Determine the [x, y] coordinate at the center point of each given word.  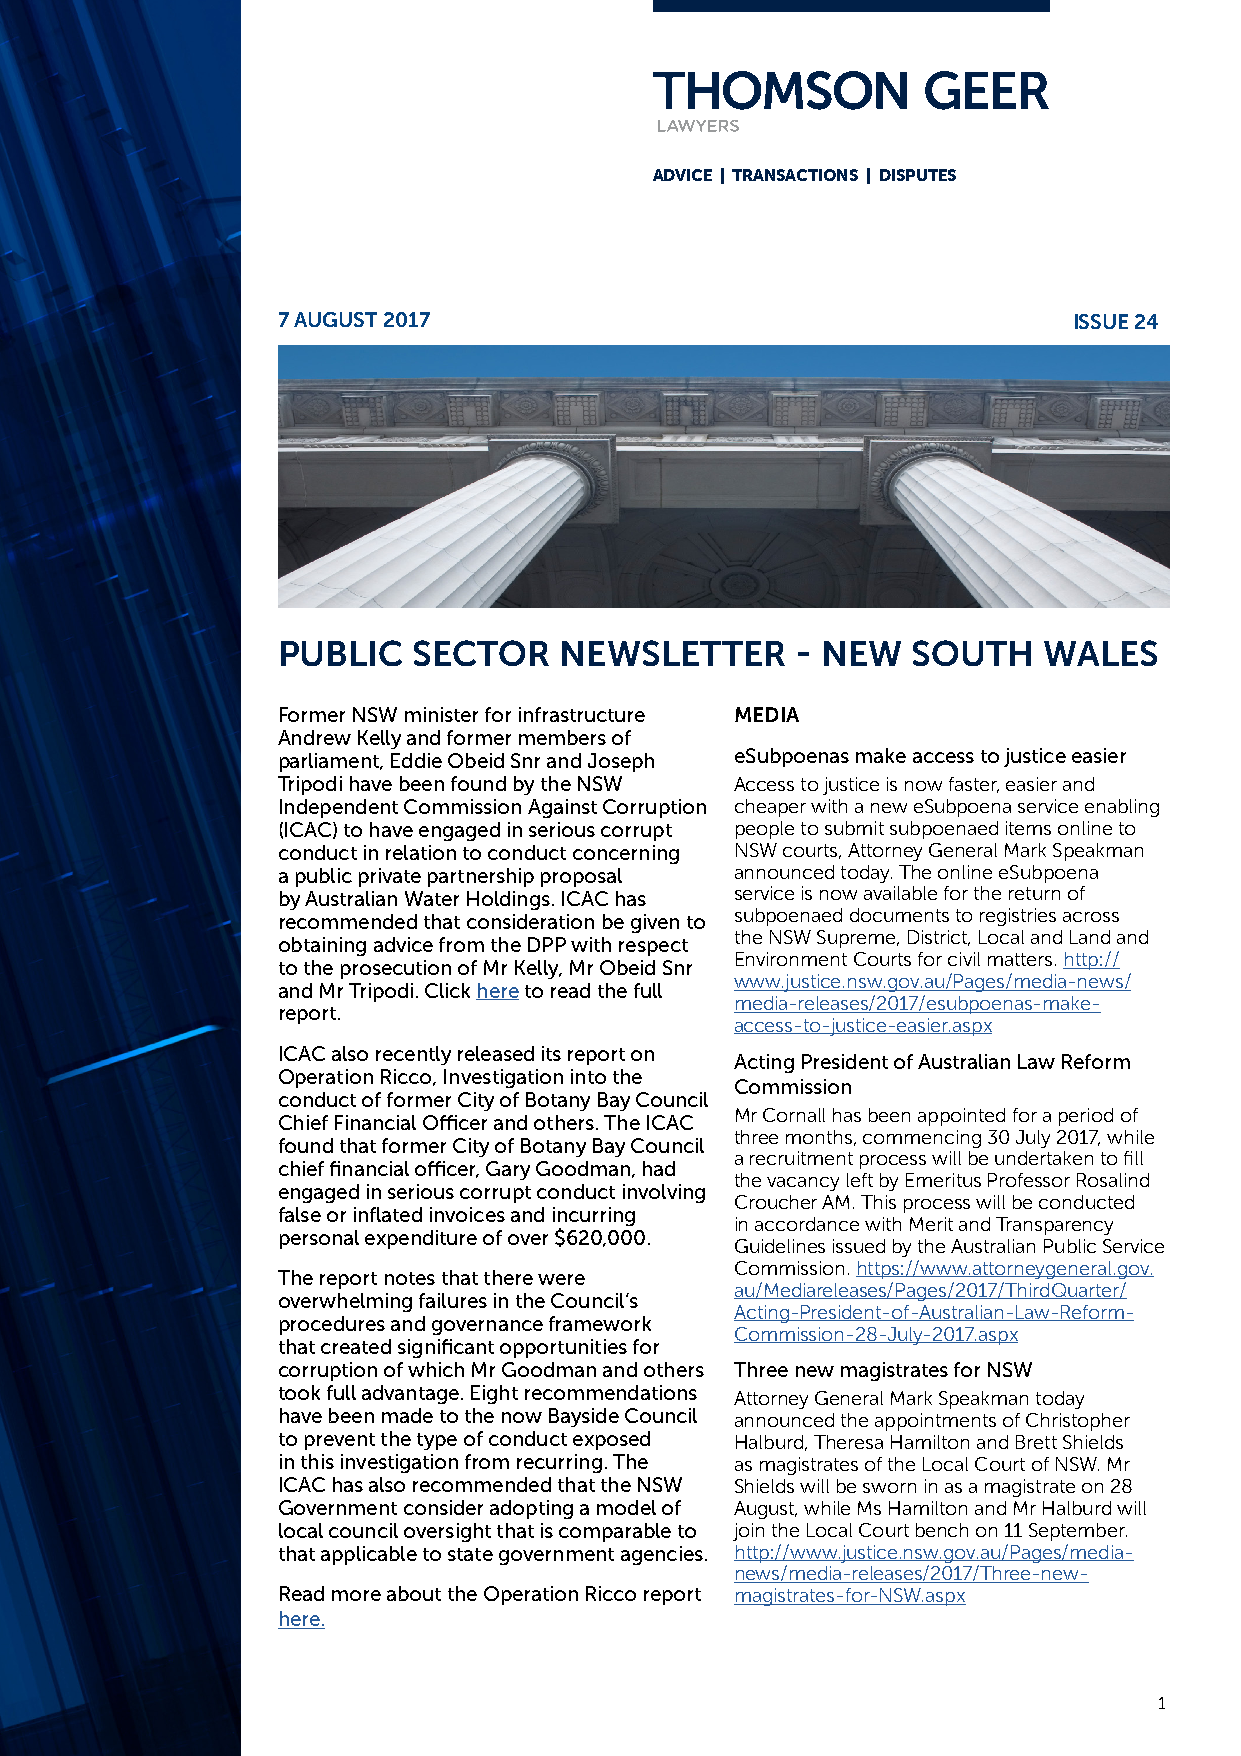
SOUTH [972, 653]
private [390, 877]
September [1078, 1532]
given [655, 923]
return [1034, 893]
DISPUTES [918, 175]
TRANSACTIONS [795, 175]
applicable [369, 1555]
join [748, 1532]
